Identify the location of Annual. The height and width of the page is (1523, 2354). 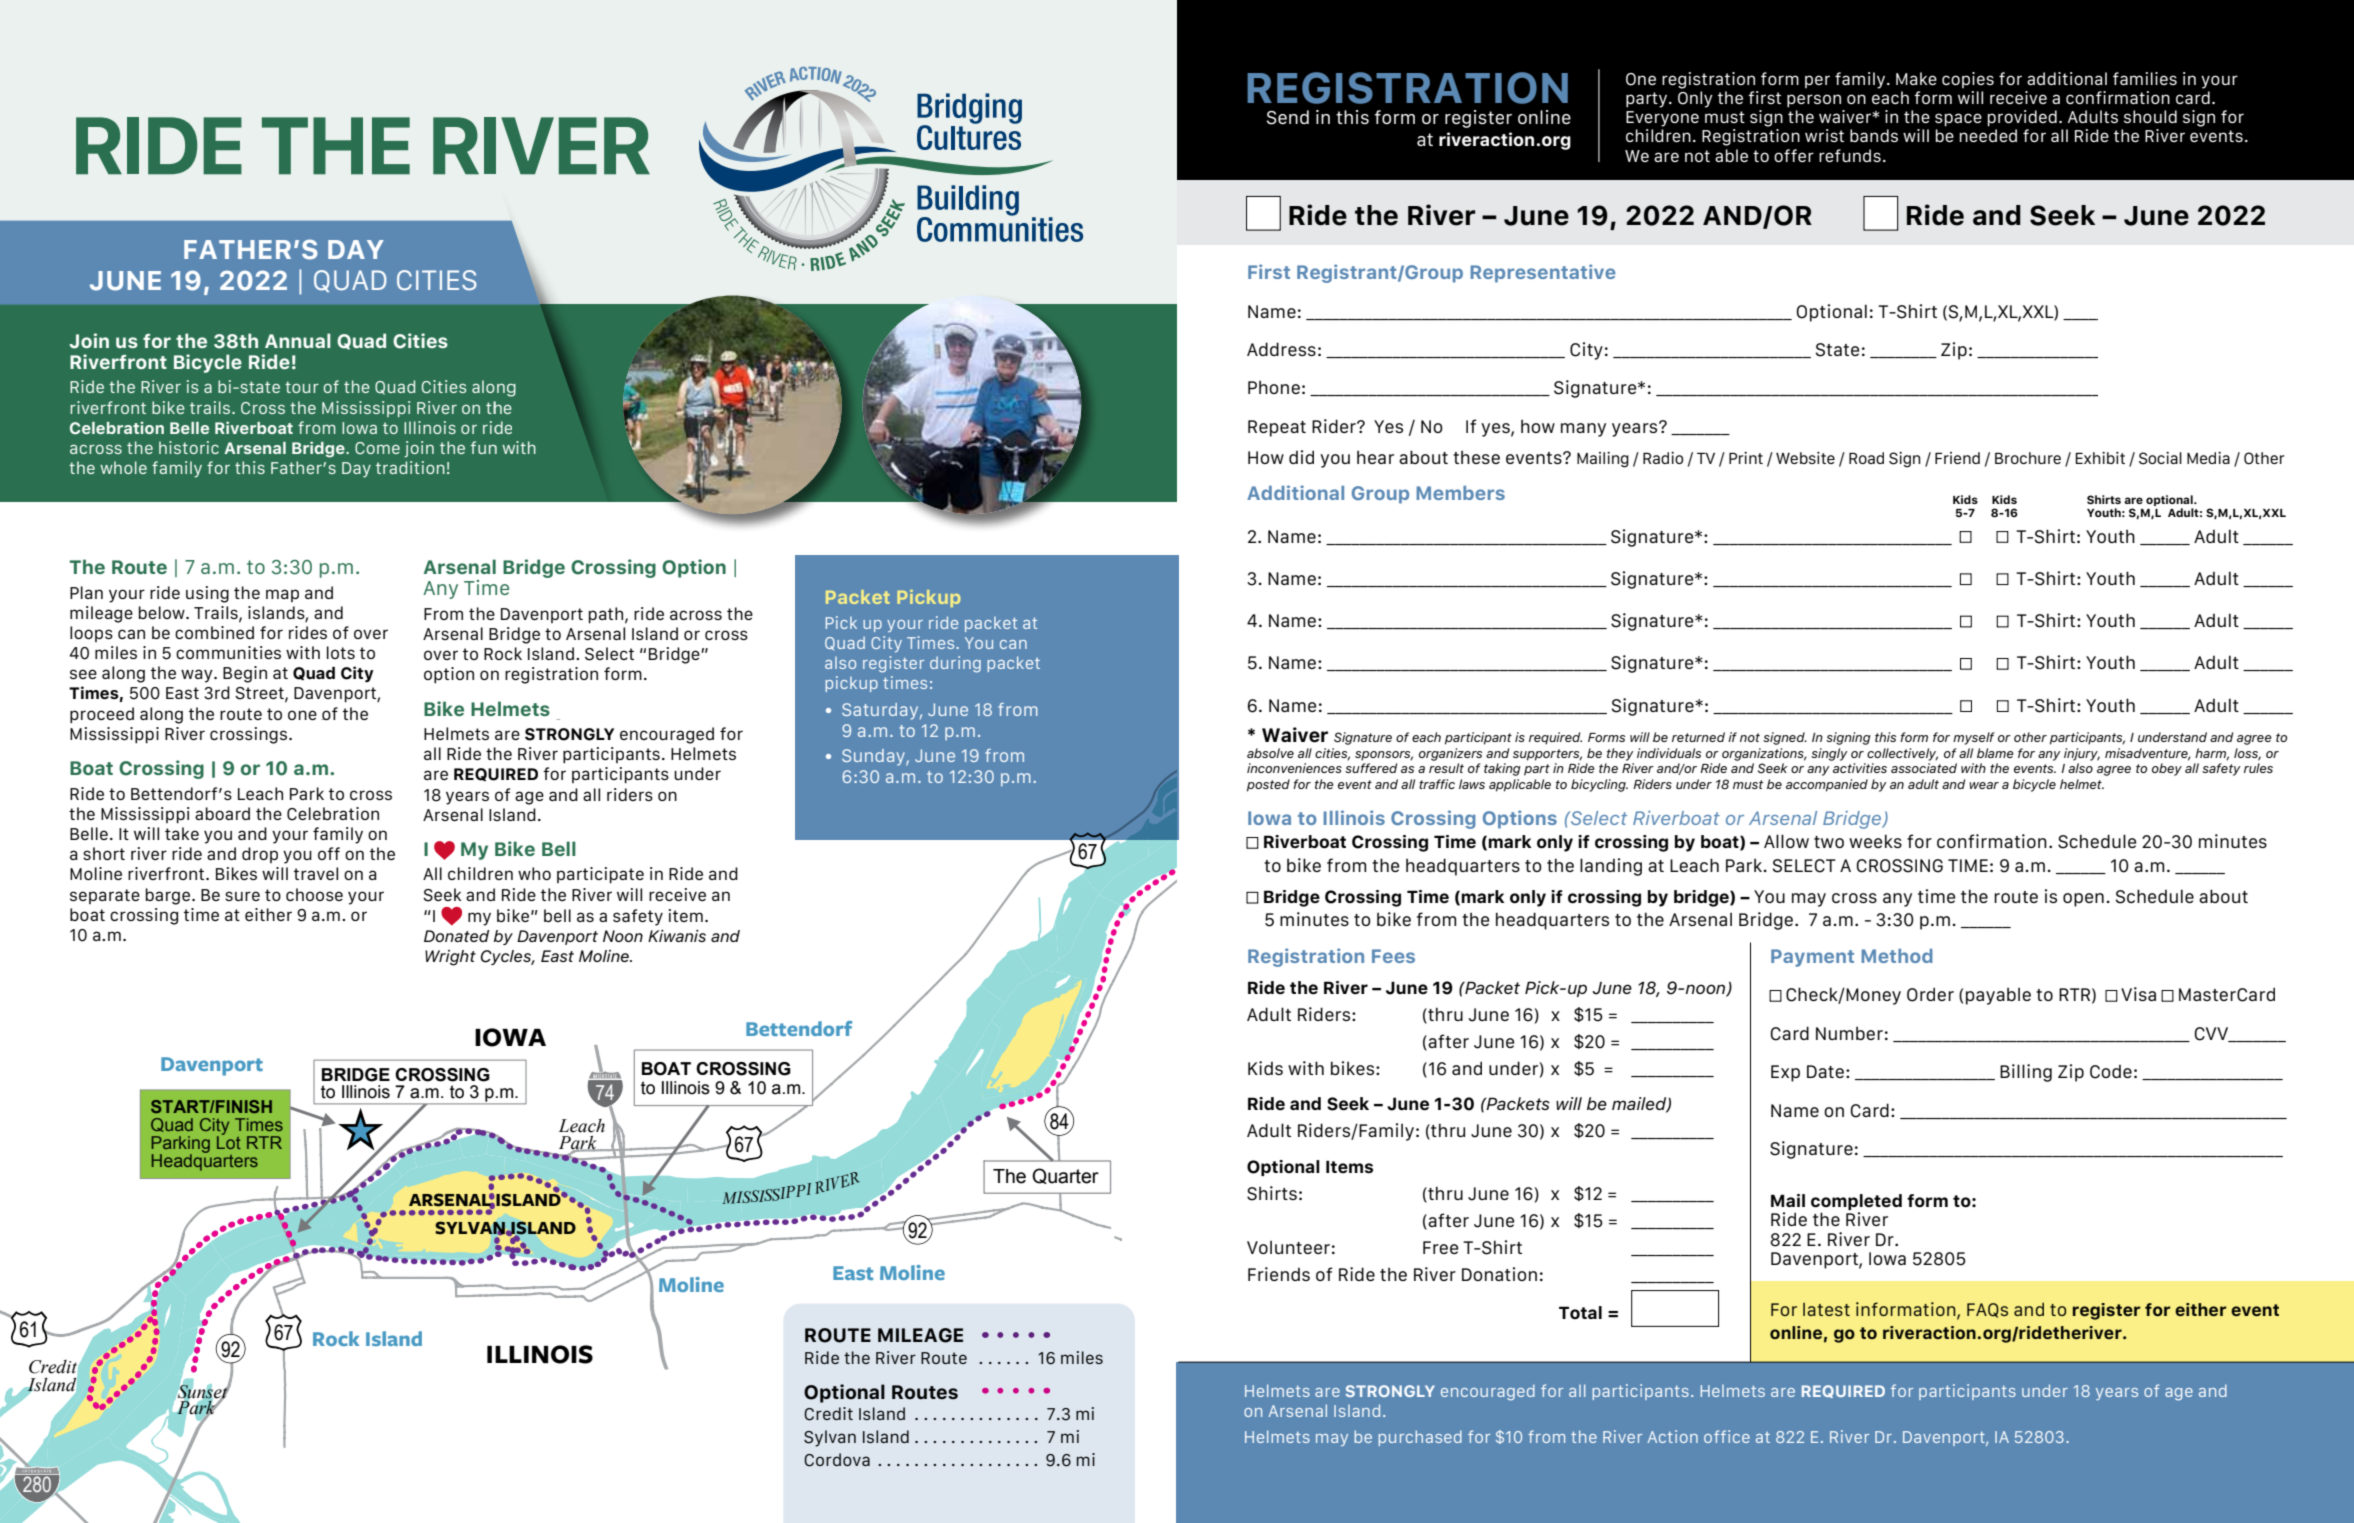
(298, 340).
